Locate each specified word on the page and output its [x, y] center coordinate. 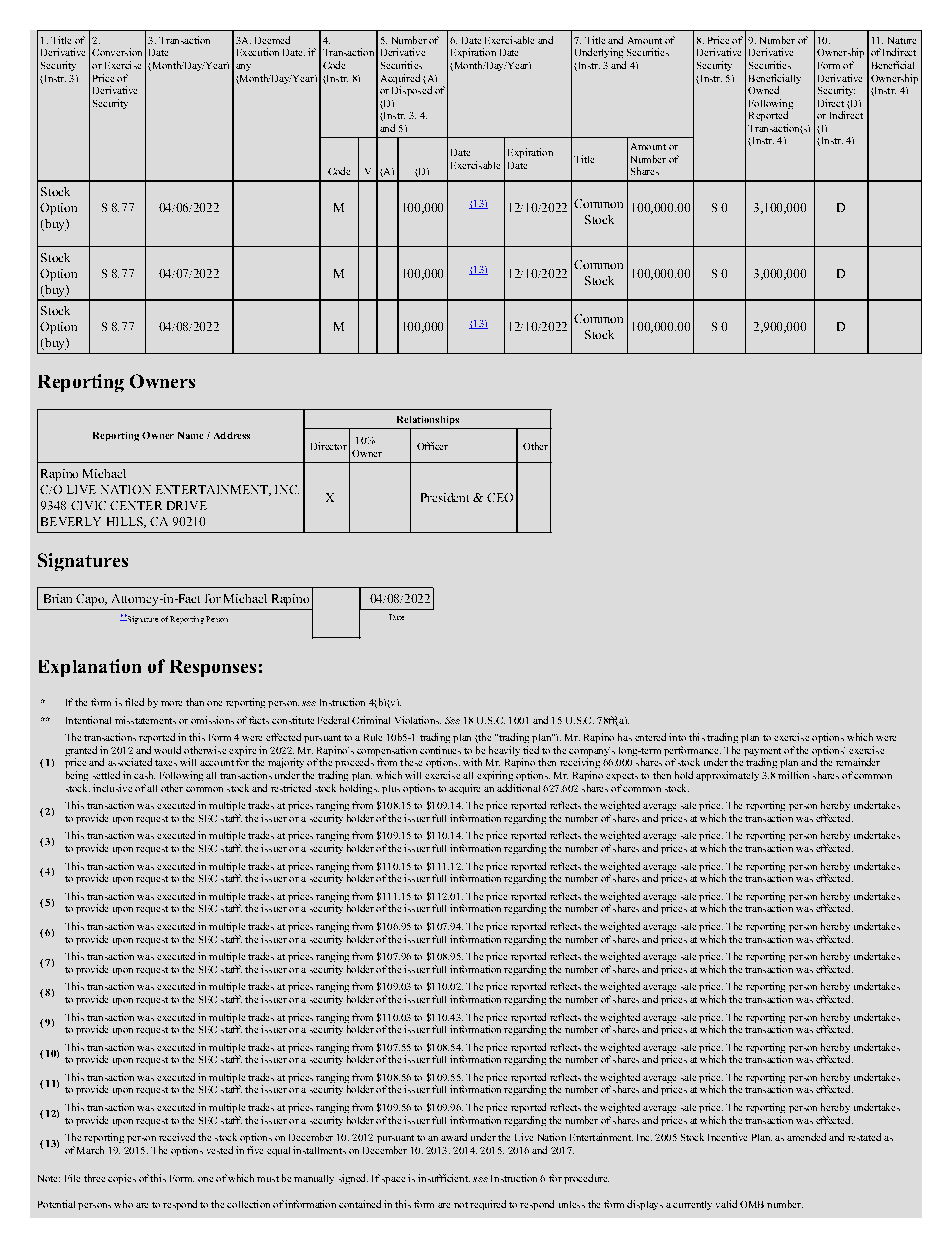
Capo [91, 600]
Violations [418, 720]
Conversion [117, 52]
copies [122, 1179]
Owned [763, 90]
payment [762, 753]
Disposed [412, 91]
